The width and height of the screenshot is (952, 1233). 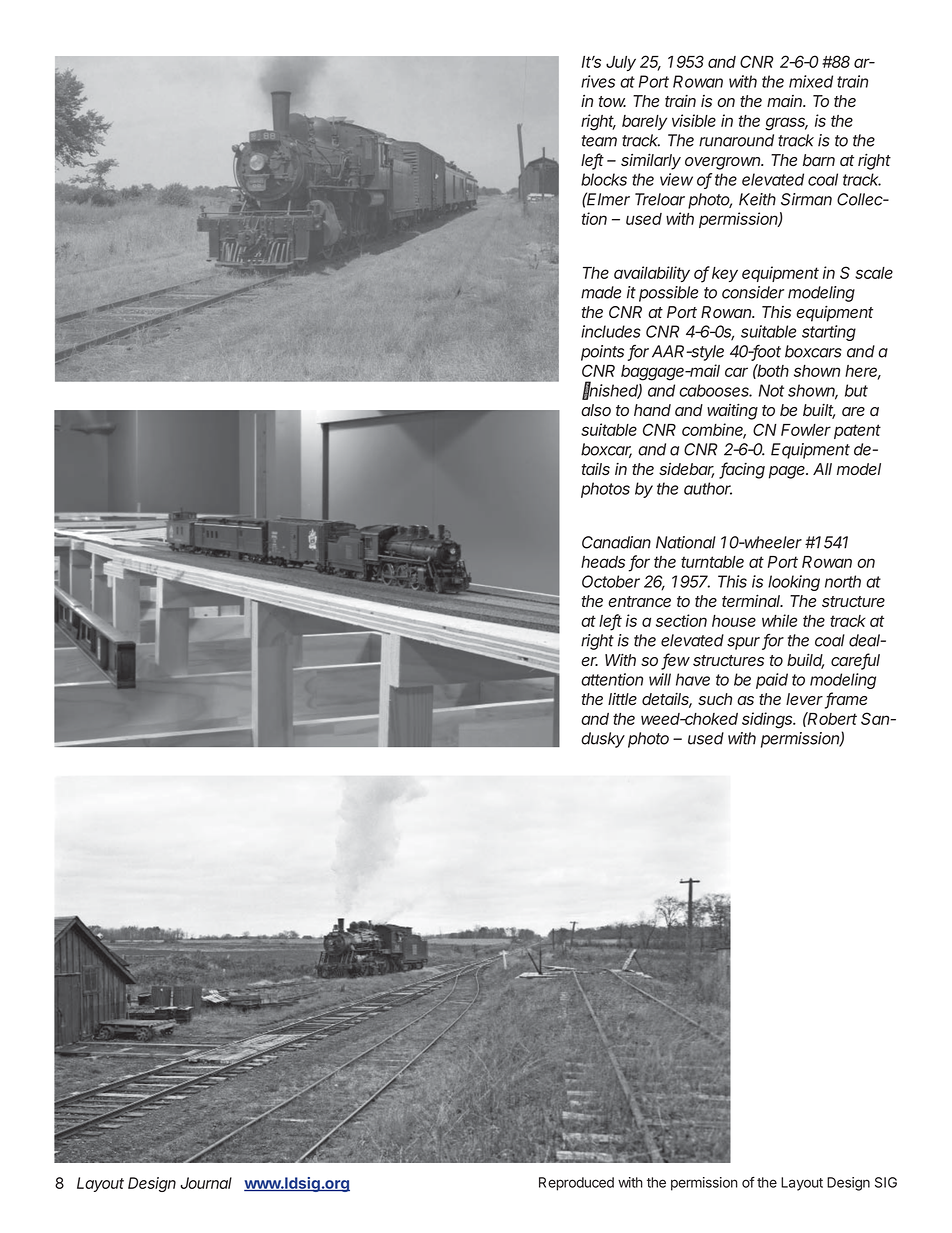 What do you see at coordinates (786, 101) in the screenshot?
I see `main` at bounding box center [786, 101].
